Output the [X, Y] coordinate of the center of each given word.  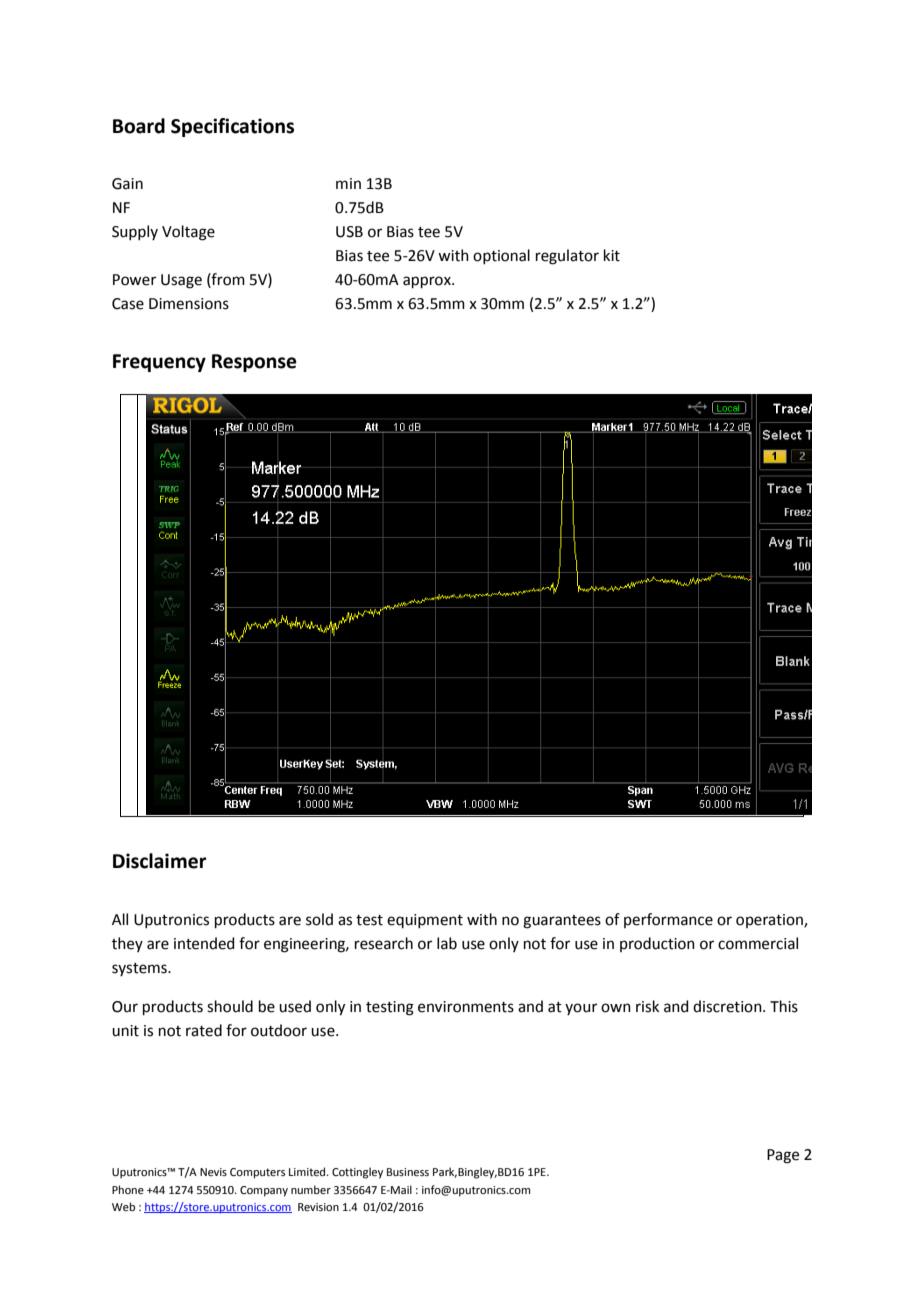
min [348, 183]
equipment [425, 921]
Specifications [232, 127]
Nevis [213, 1172]
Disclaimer [160, 861]
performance [668, 920]
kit [612, 255]
